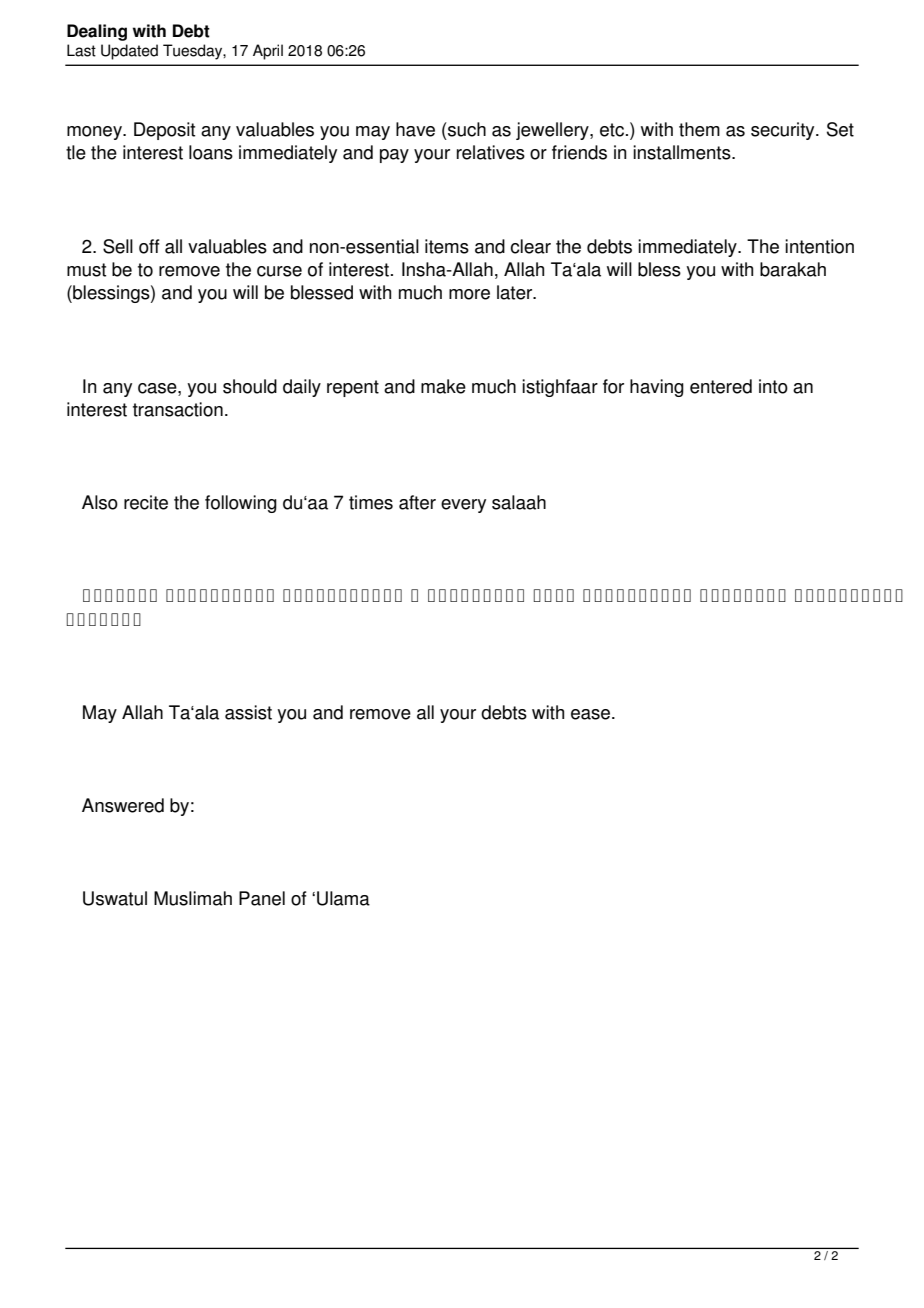  What do you see at coordinates (193, 898) in the screenshot?
I see `Muslimah` at bounding box center [193, 898].
